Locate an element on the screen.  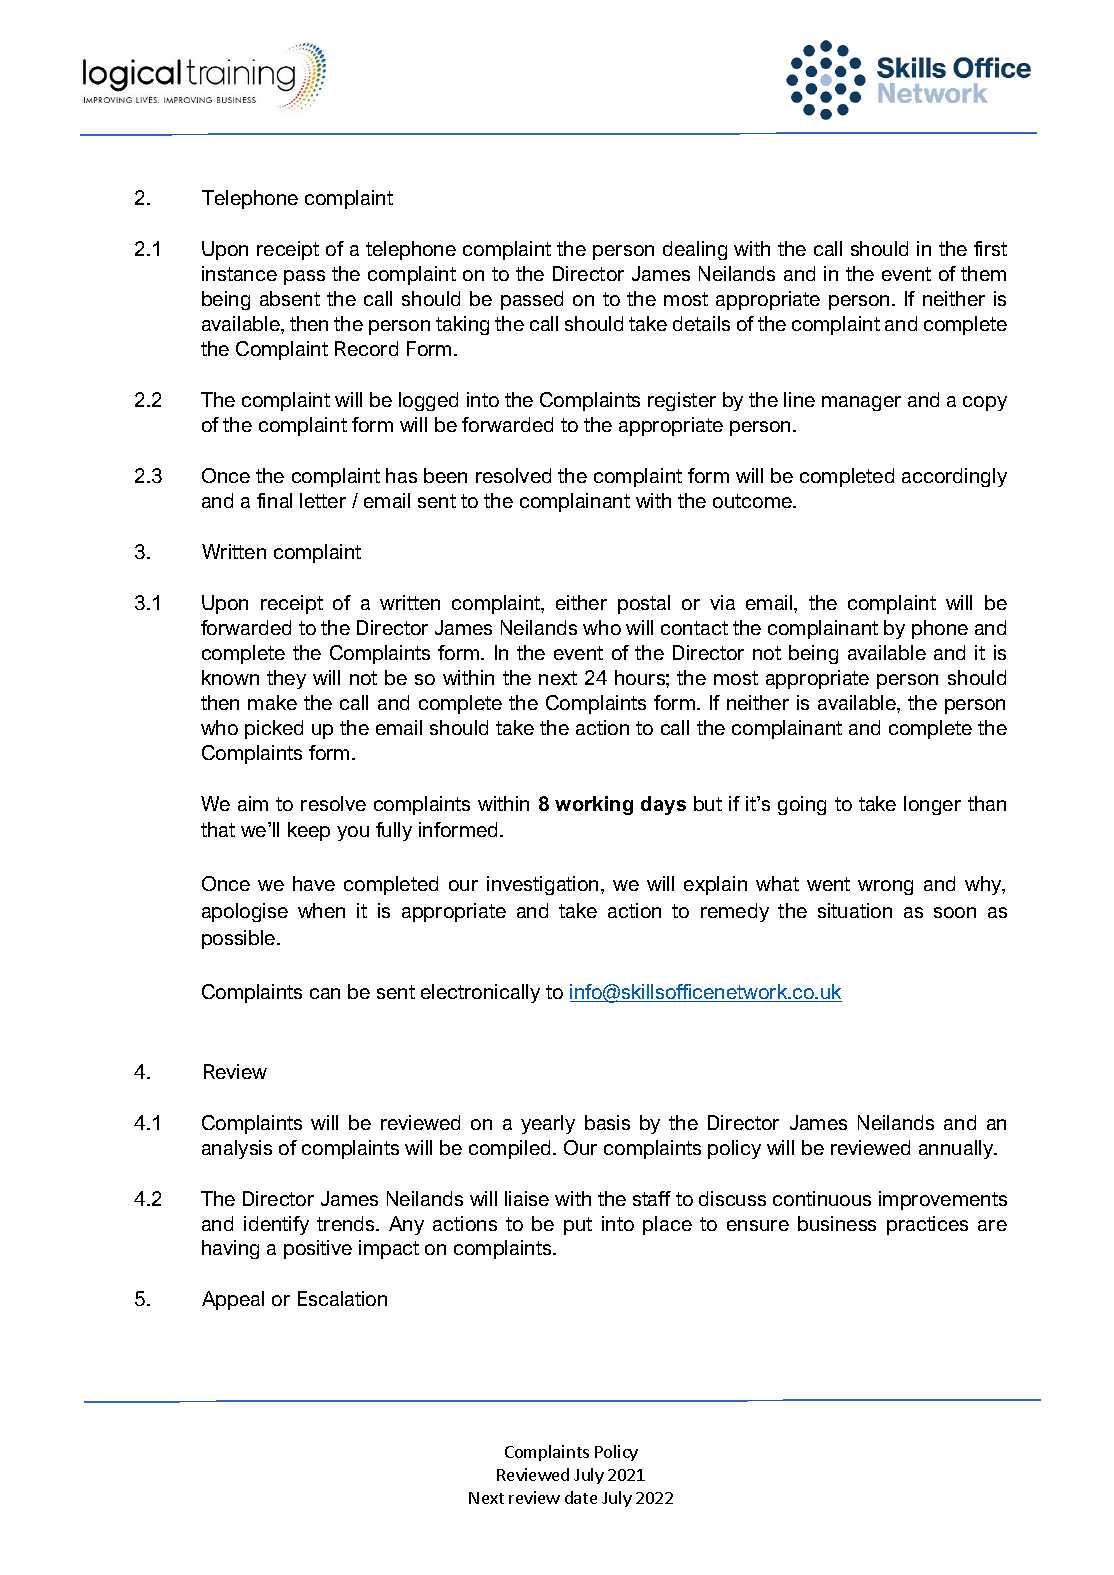
postal is located at coordinates (644, 604).
